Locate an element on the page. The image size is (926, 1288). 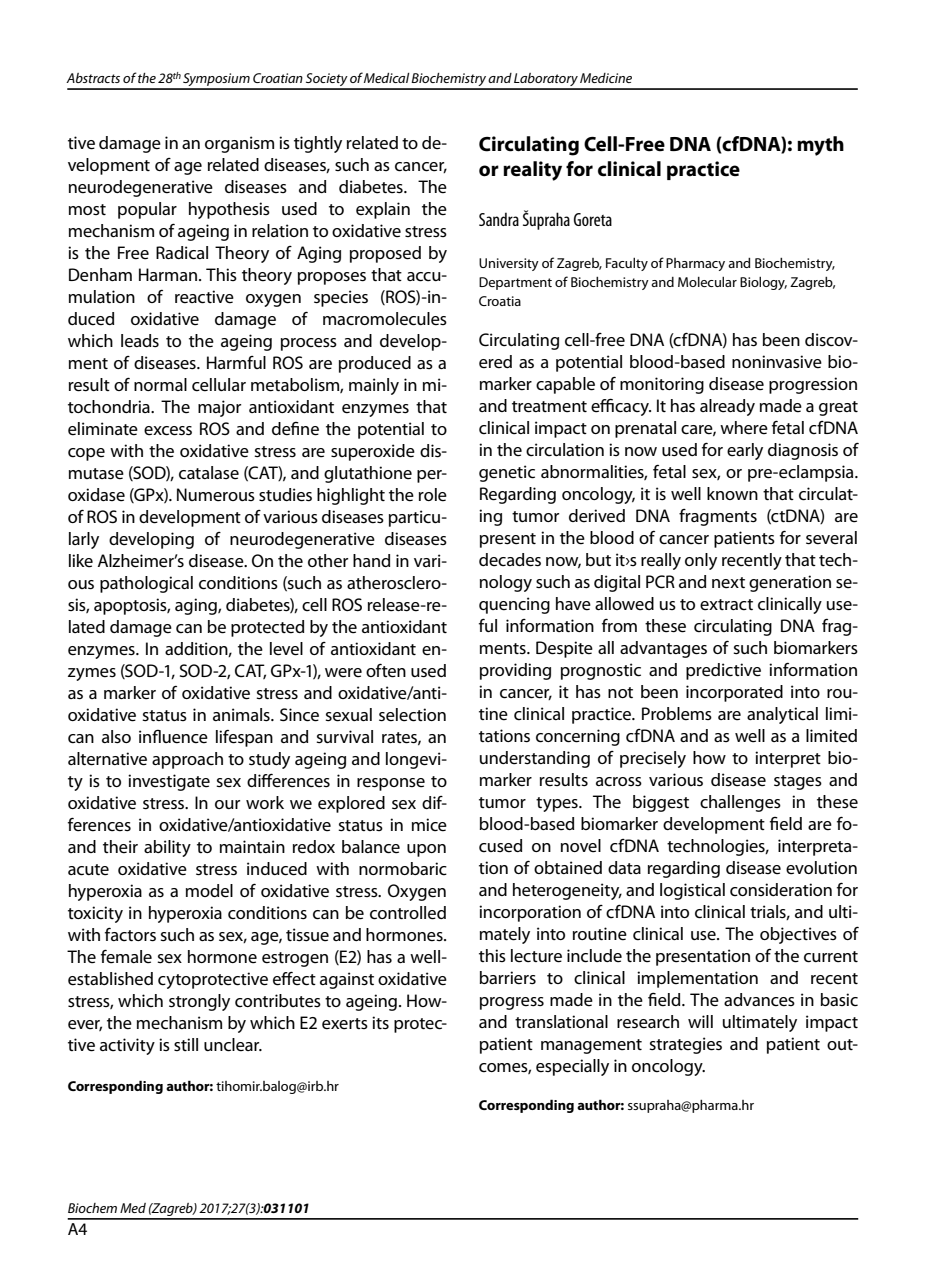
advances is located at coordinates (759, 1000).
